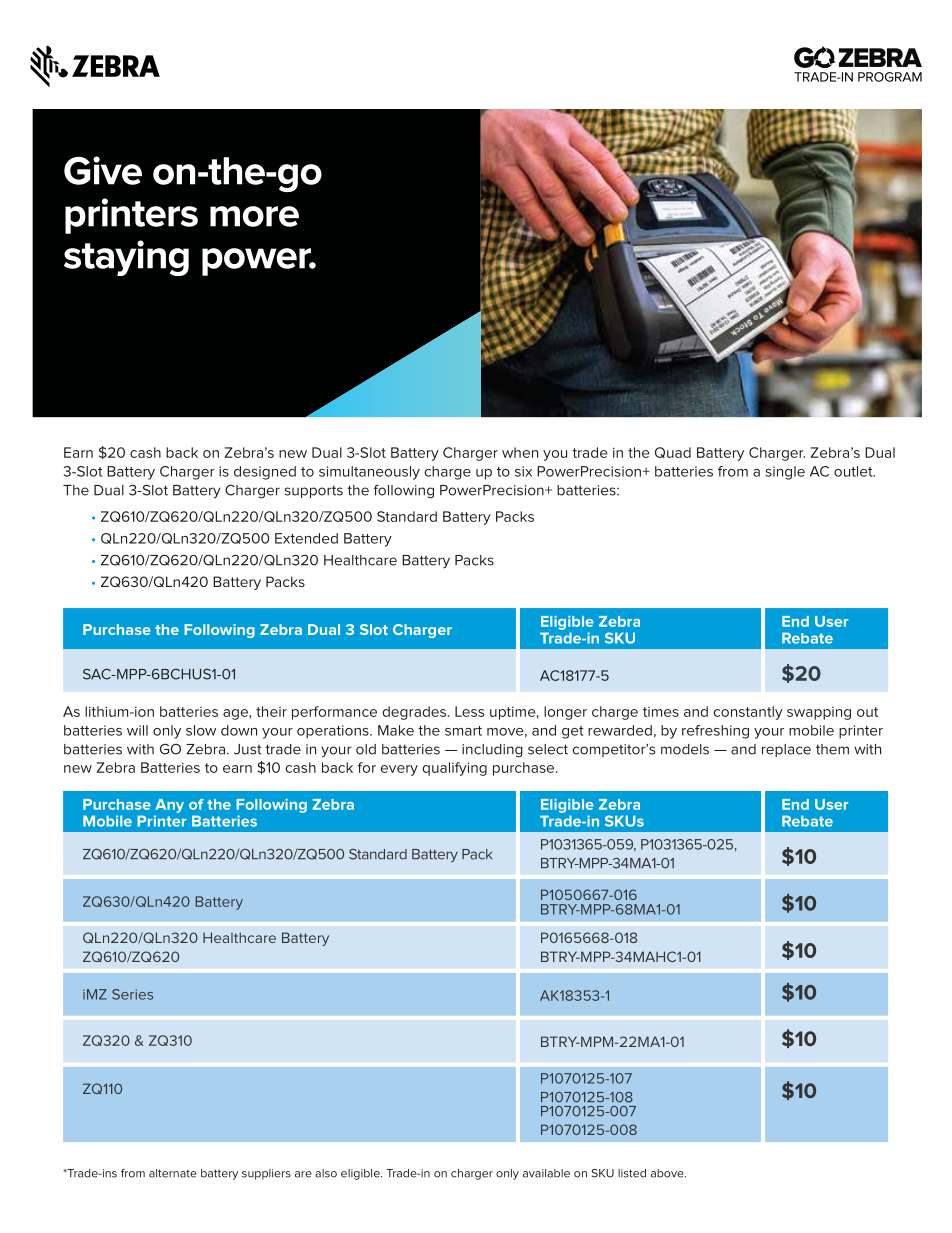  Describe the element at coordinates (786, 750) in the image. I see `replace` at that location.
